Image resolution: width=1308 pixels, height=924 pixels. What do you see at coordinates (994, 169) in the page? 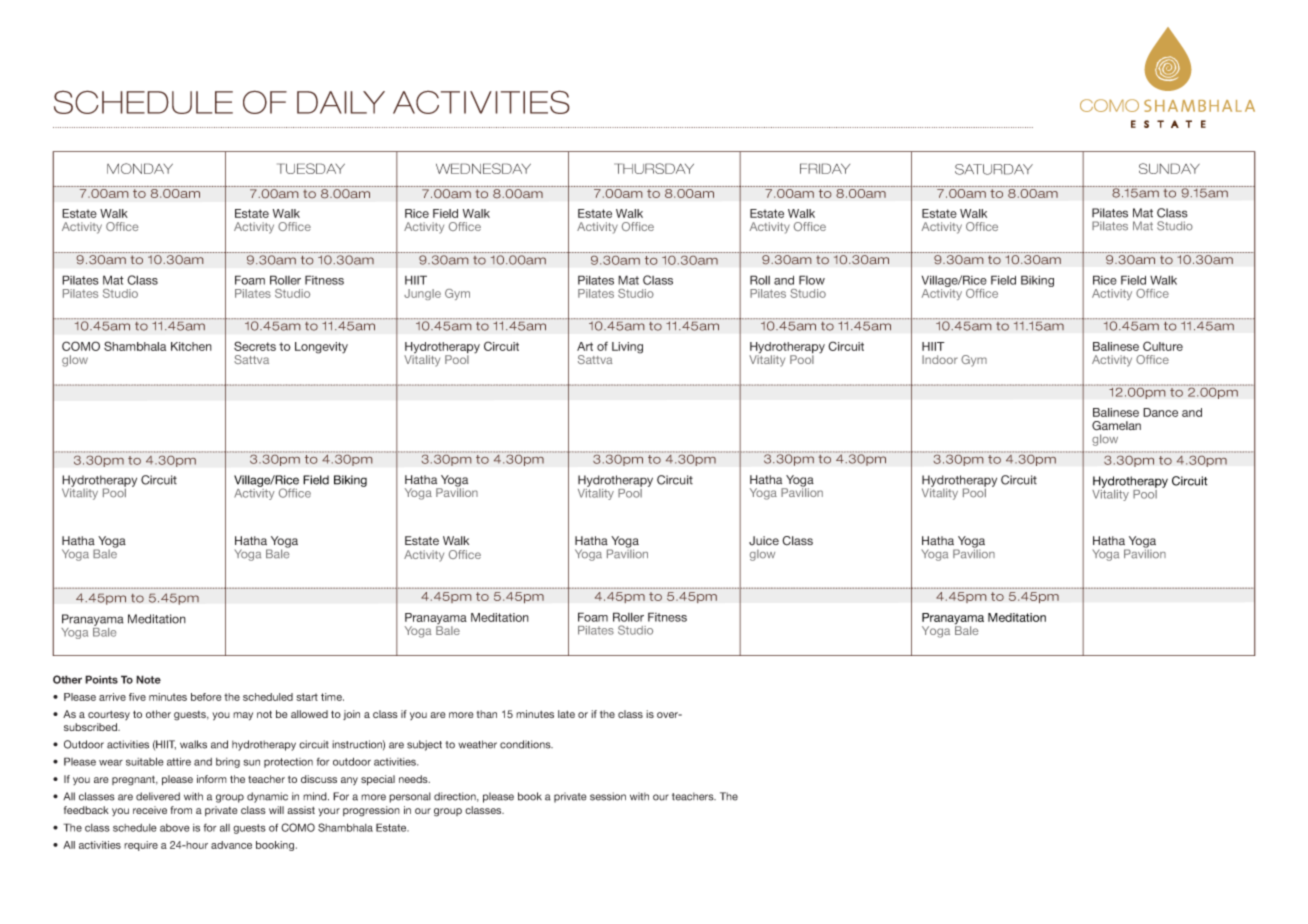
I see `SATURDAY` at bounding box center [994, 169].
